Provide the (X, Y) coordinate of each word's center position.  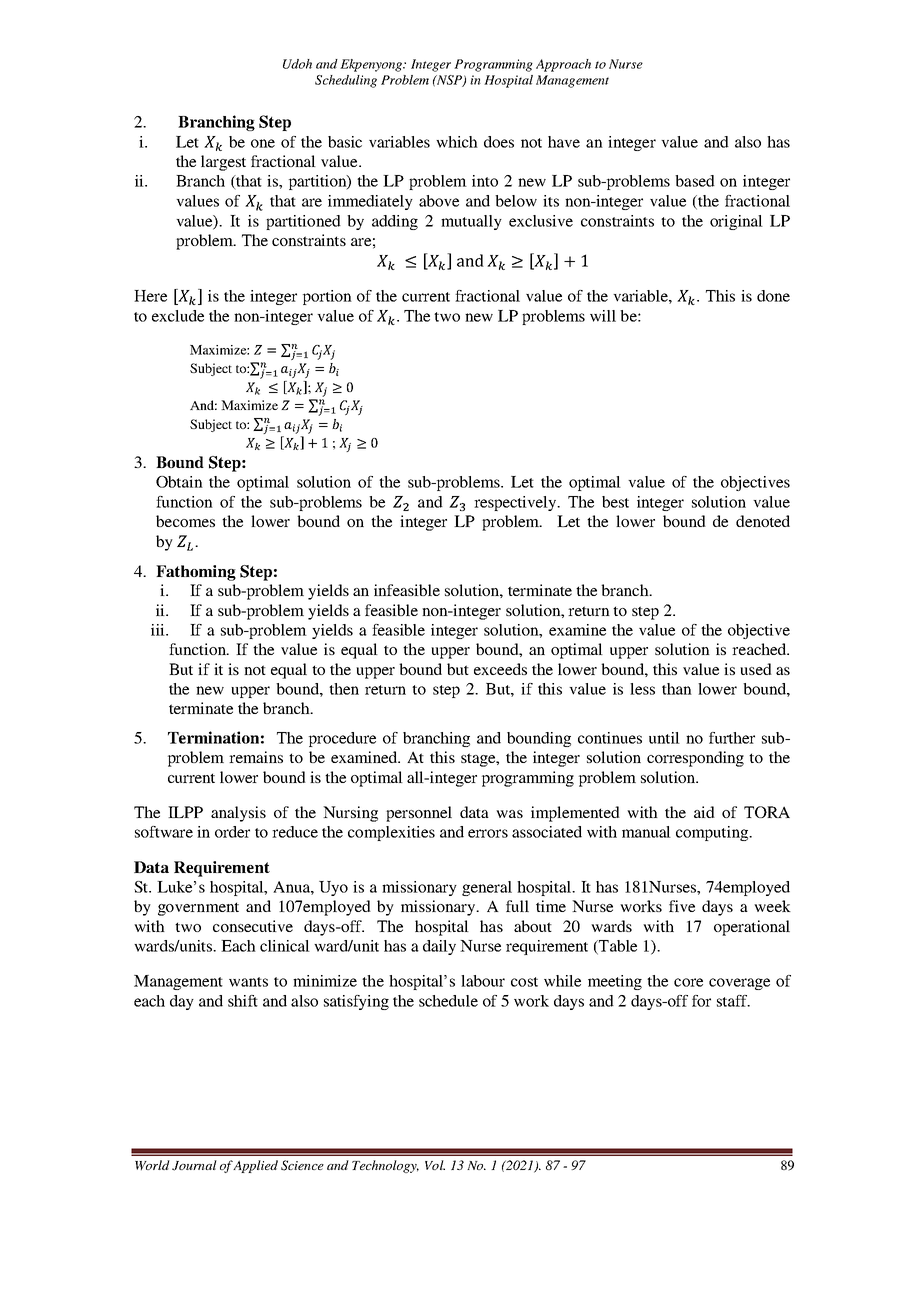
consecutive (253, 926)
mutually (471, 222)
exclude (178, 316)
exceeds (500, 669)
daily (439, 947)
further (732, 738)
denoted (763, 521)
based (695, 181)
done (773, 296)
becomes (185, 521)
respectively (516, 503)
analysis (238, 814)
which (457, 142)
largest (223, 163)
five (682, 906)
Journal (194, 1165)
